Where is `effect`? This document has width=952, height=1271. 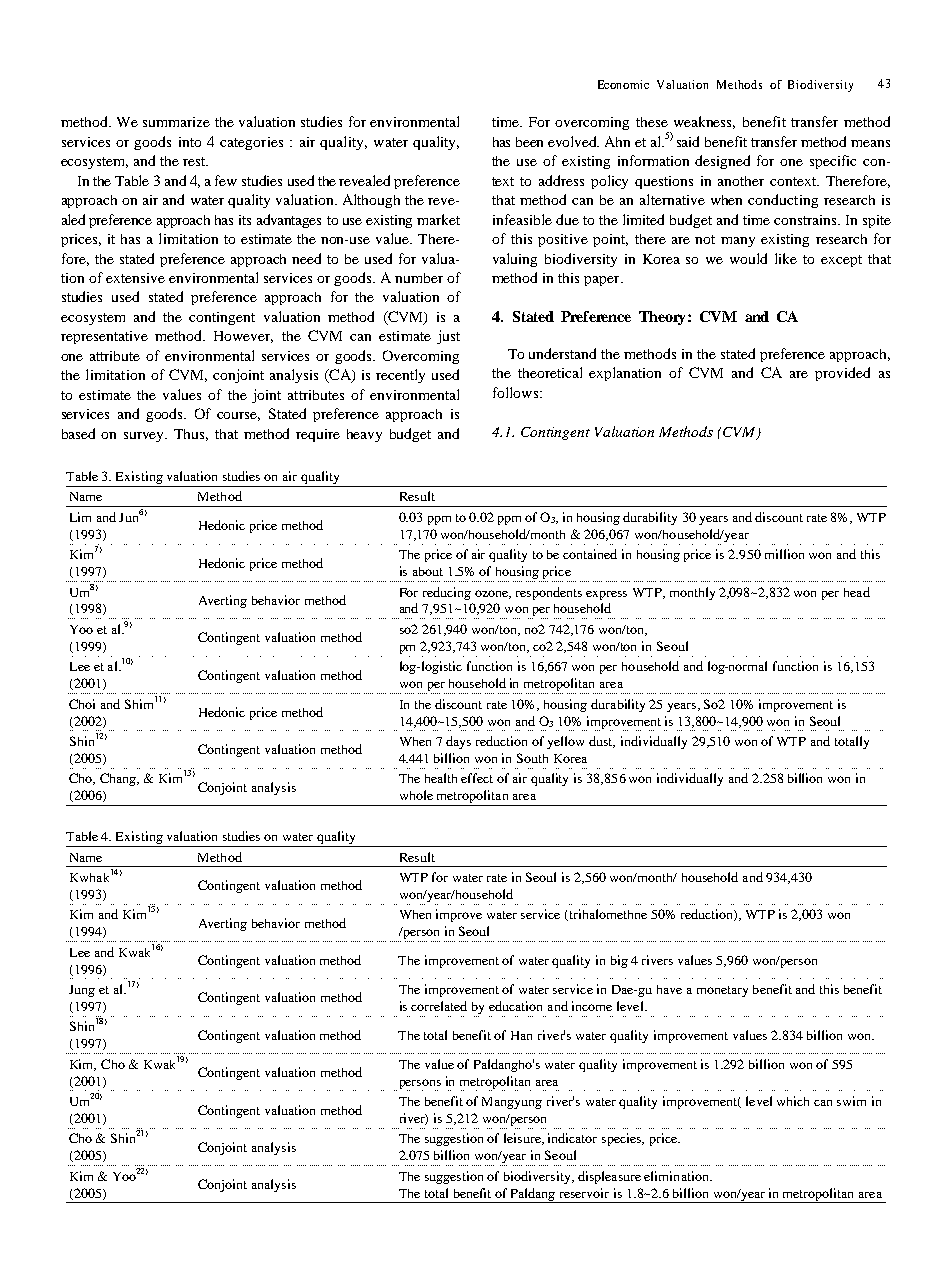 effect is located at coordinates (477, 778).
